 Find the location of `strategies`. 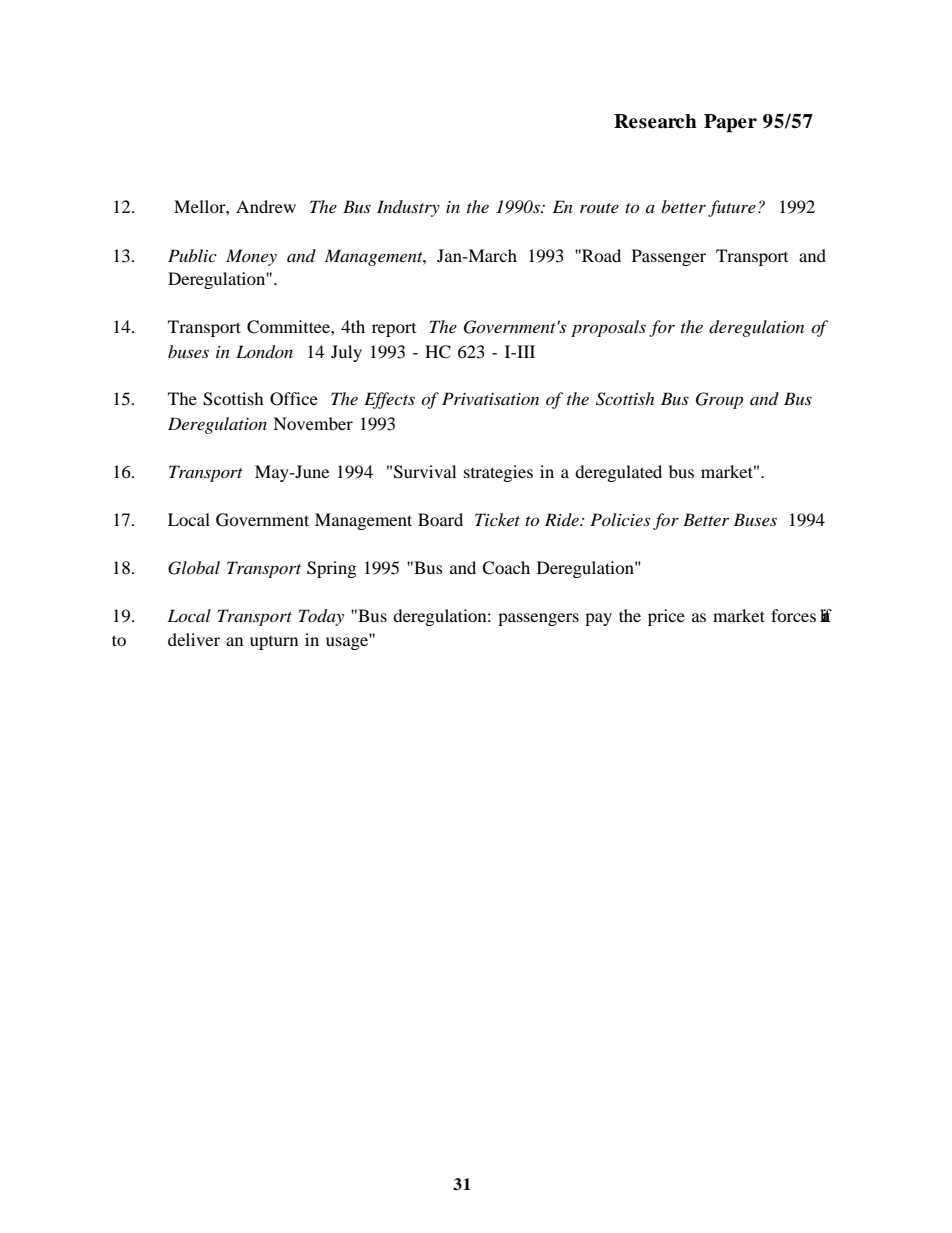

strategies is located at coordinates (498, 473).
